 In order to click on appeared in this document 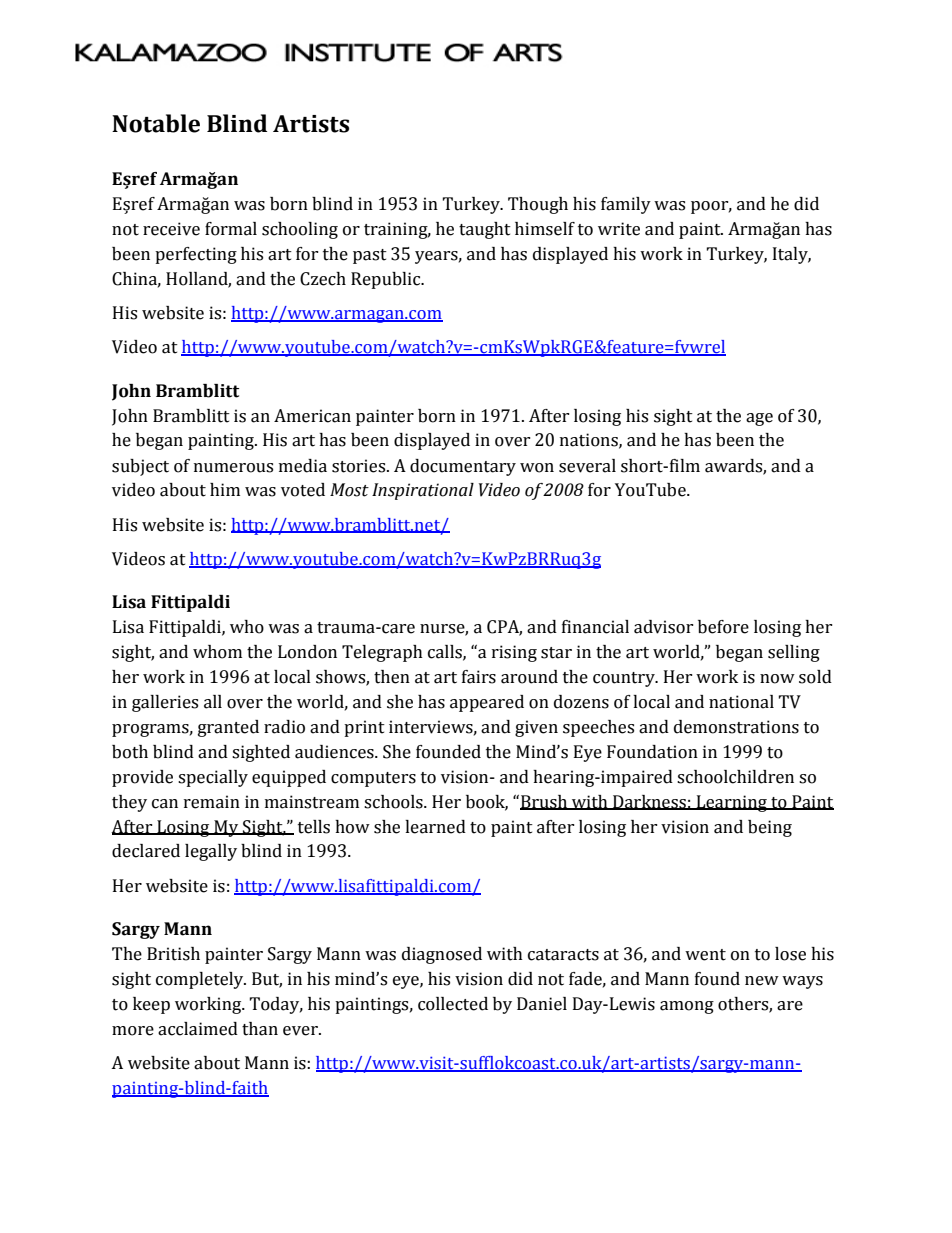, I will do `click(487, 703)`.
